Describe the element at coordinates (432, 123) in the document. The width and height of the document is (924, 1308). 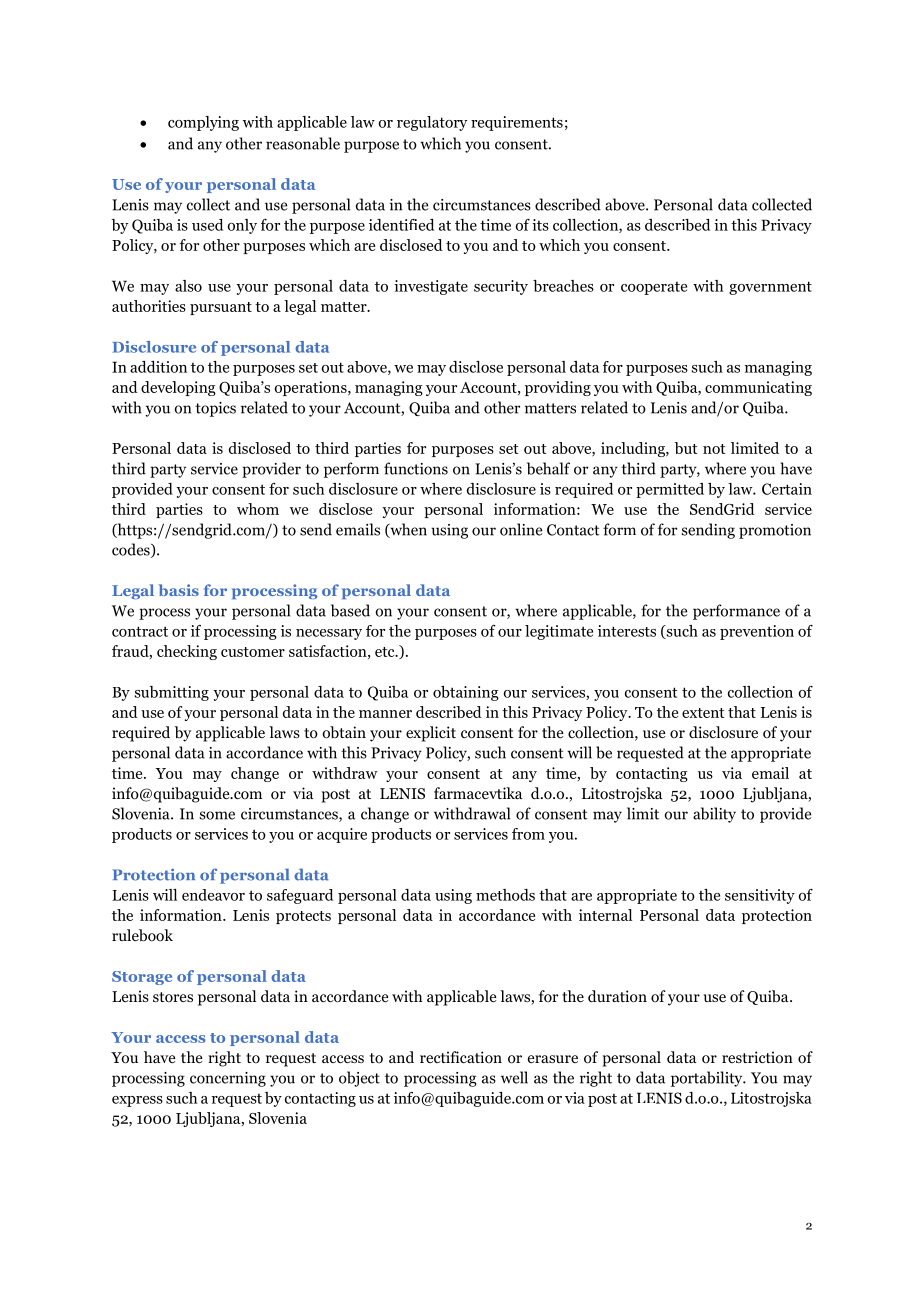
I see `regulatory` at that location.
